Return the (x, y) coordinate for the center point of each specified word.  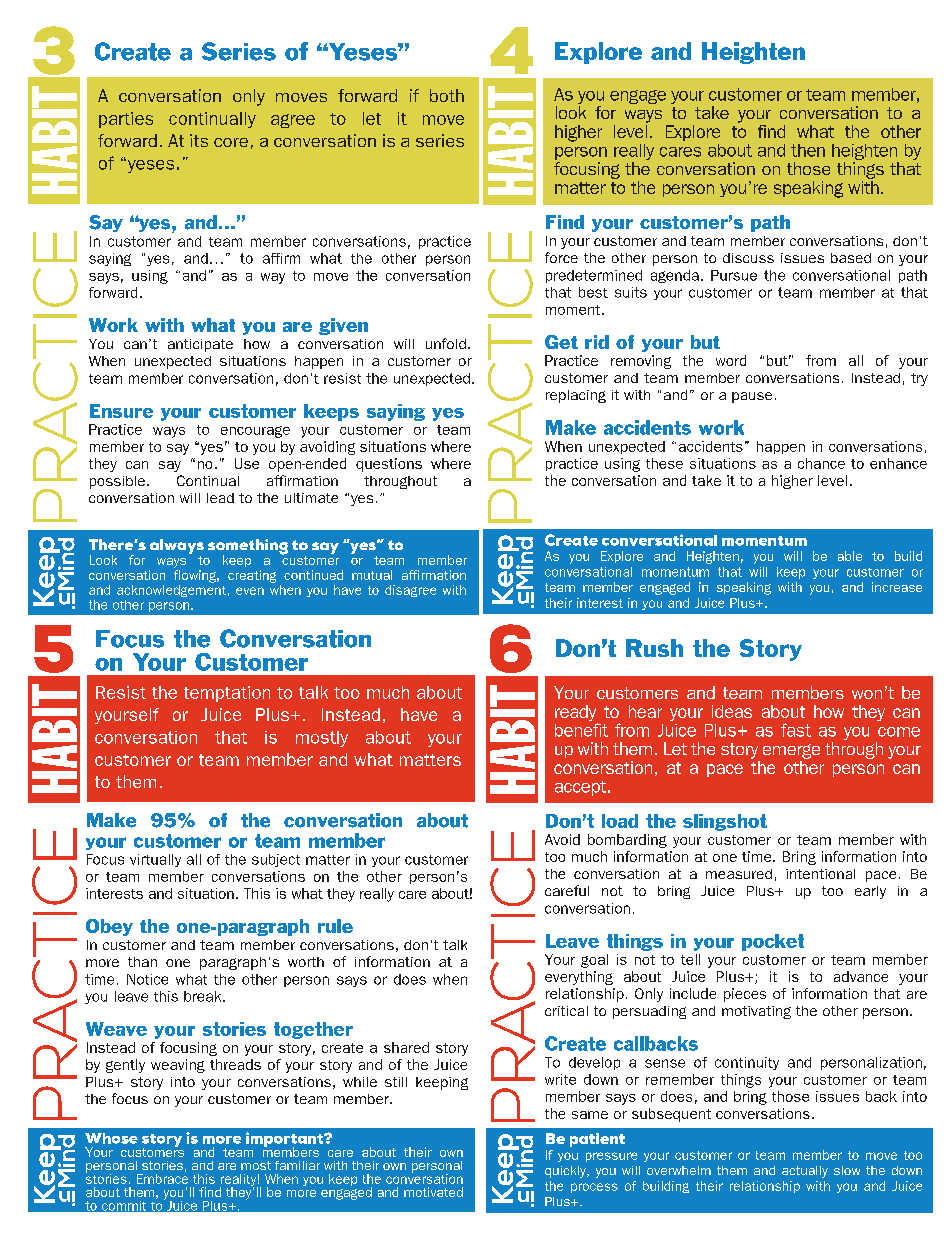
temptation (227, 694)
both (447, 95)
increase (897, 587)
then (808, 150)
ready (576, 714)
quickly (566, 1172)
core (231, 142)
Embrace (162, 1179)
